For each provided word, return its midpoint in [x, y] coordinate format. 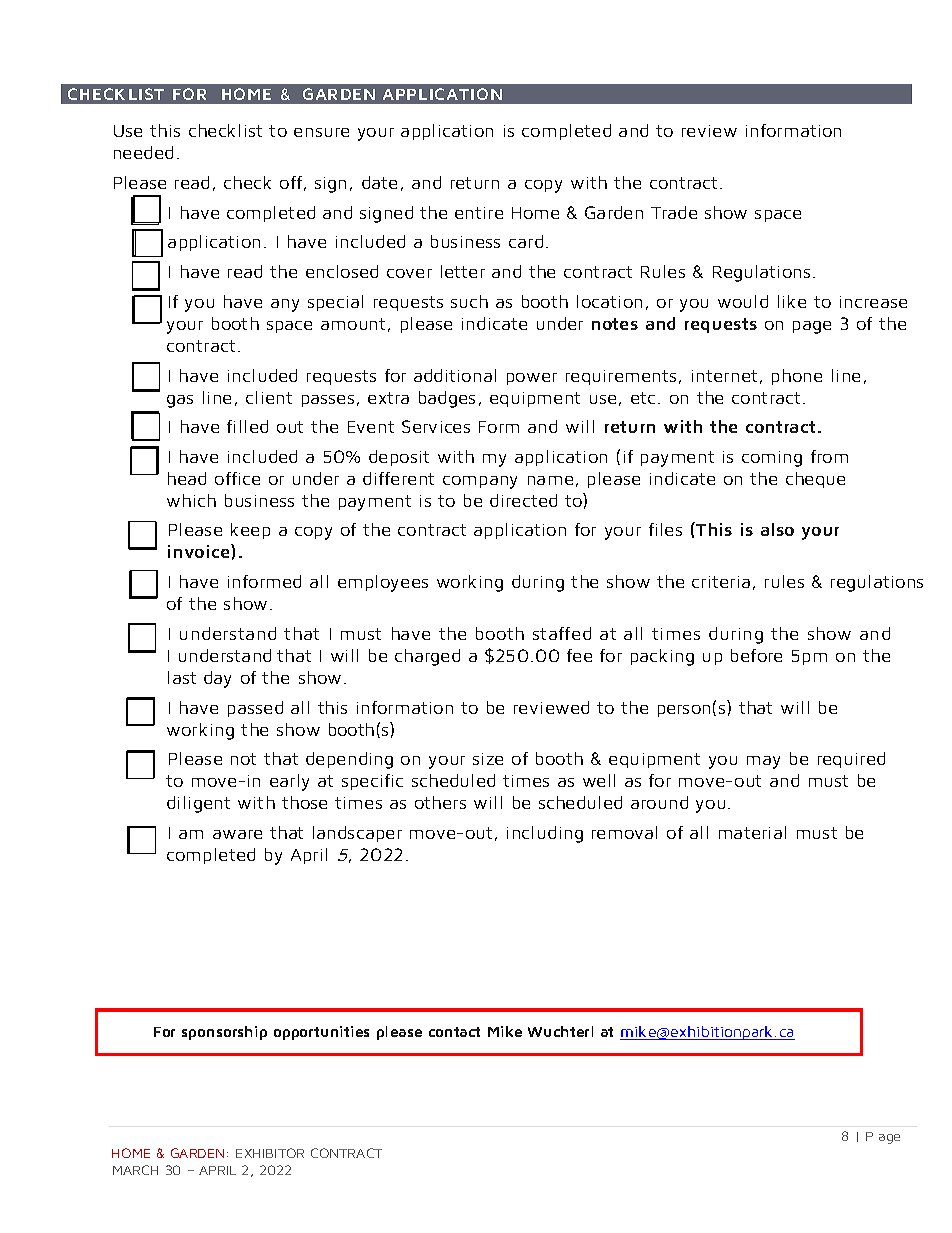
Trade [674, 212]
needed [143, 152]
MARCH [135, 1170]
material [752, 832]
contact [454, 1032]
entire [479, 213]
